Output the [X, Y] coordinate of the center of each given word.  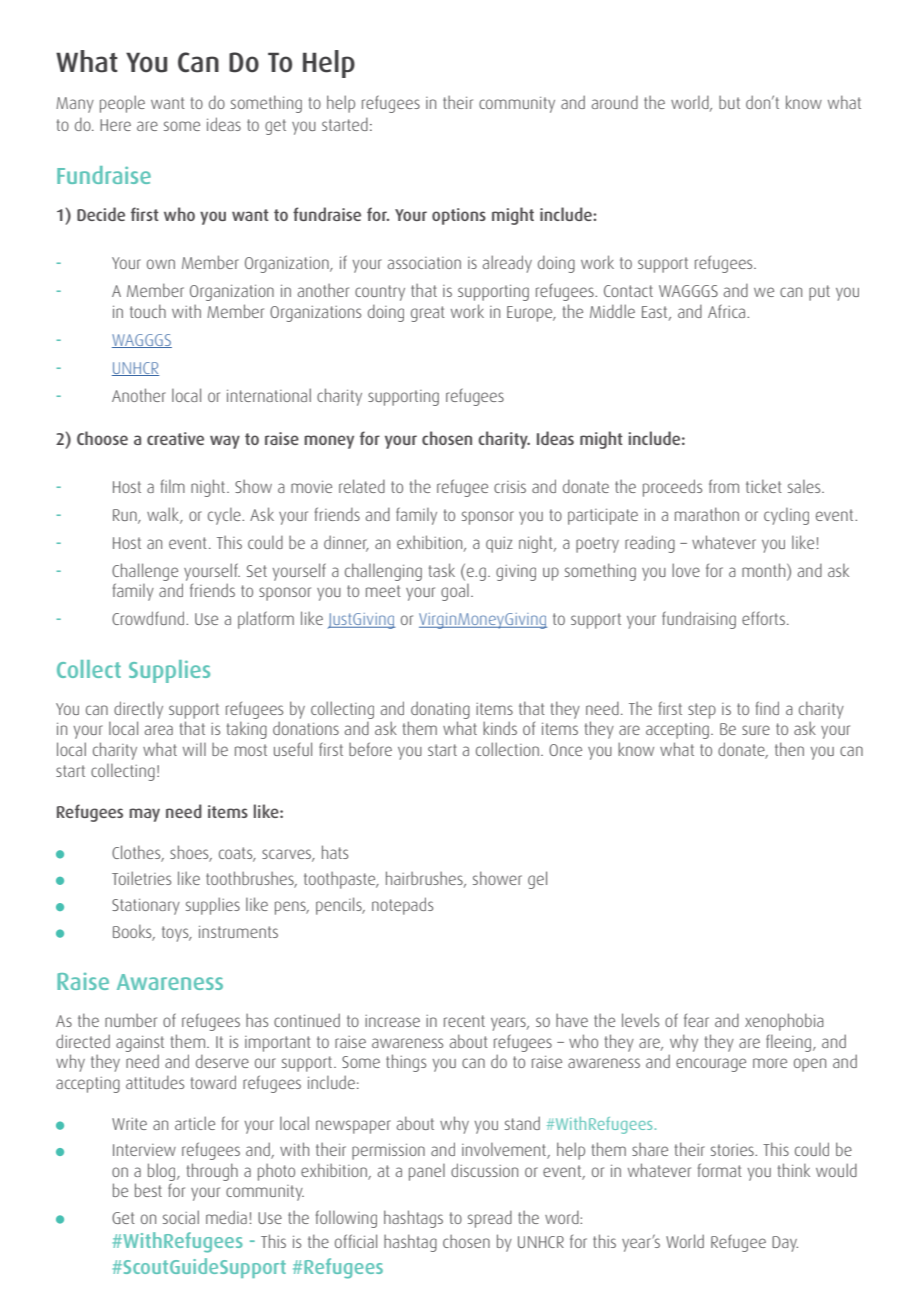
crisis [510, 487]
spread [490, 1219]
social [181, 1217]
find [767, 708]
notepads [402, 906]
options [459, 216]
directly [138, 710]
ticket [764, 486]
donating [440, 710]
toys [176, 934]
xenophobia [784, 1022]
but [729, 102]
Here [115, 125]
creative [175, 438]
